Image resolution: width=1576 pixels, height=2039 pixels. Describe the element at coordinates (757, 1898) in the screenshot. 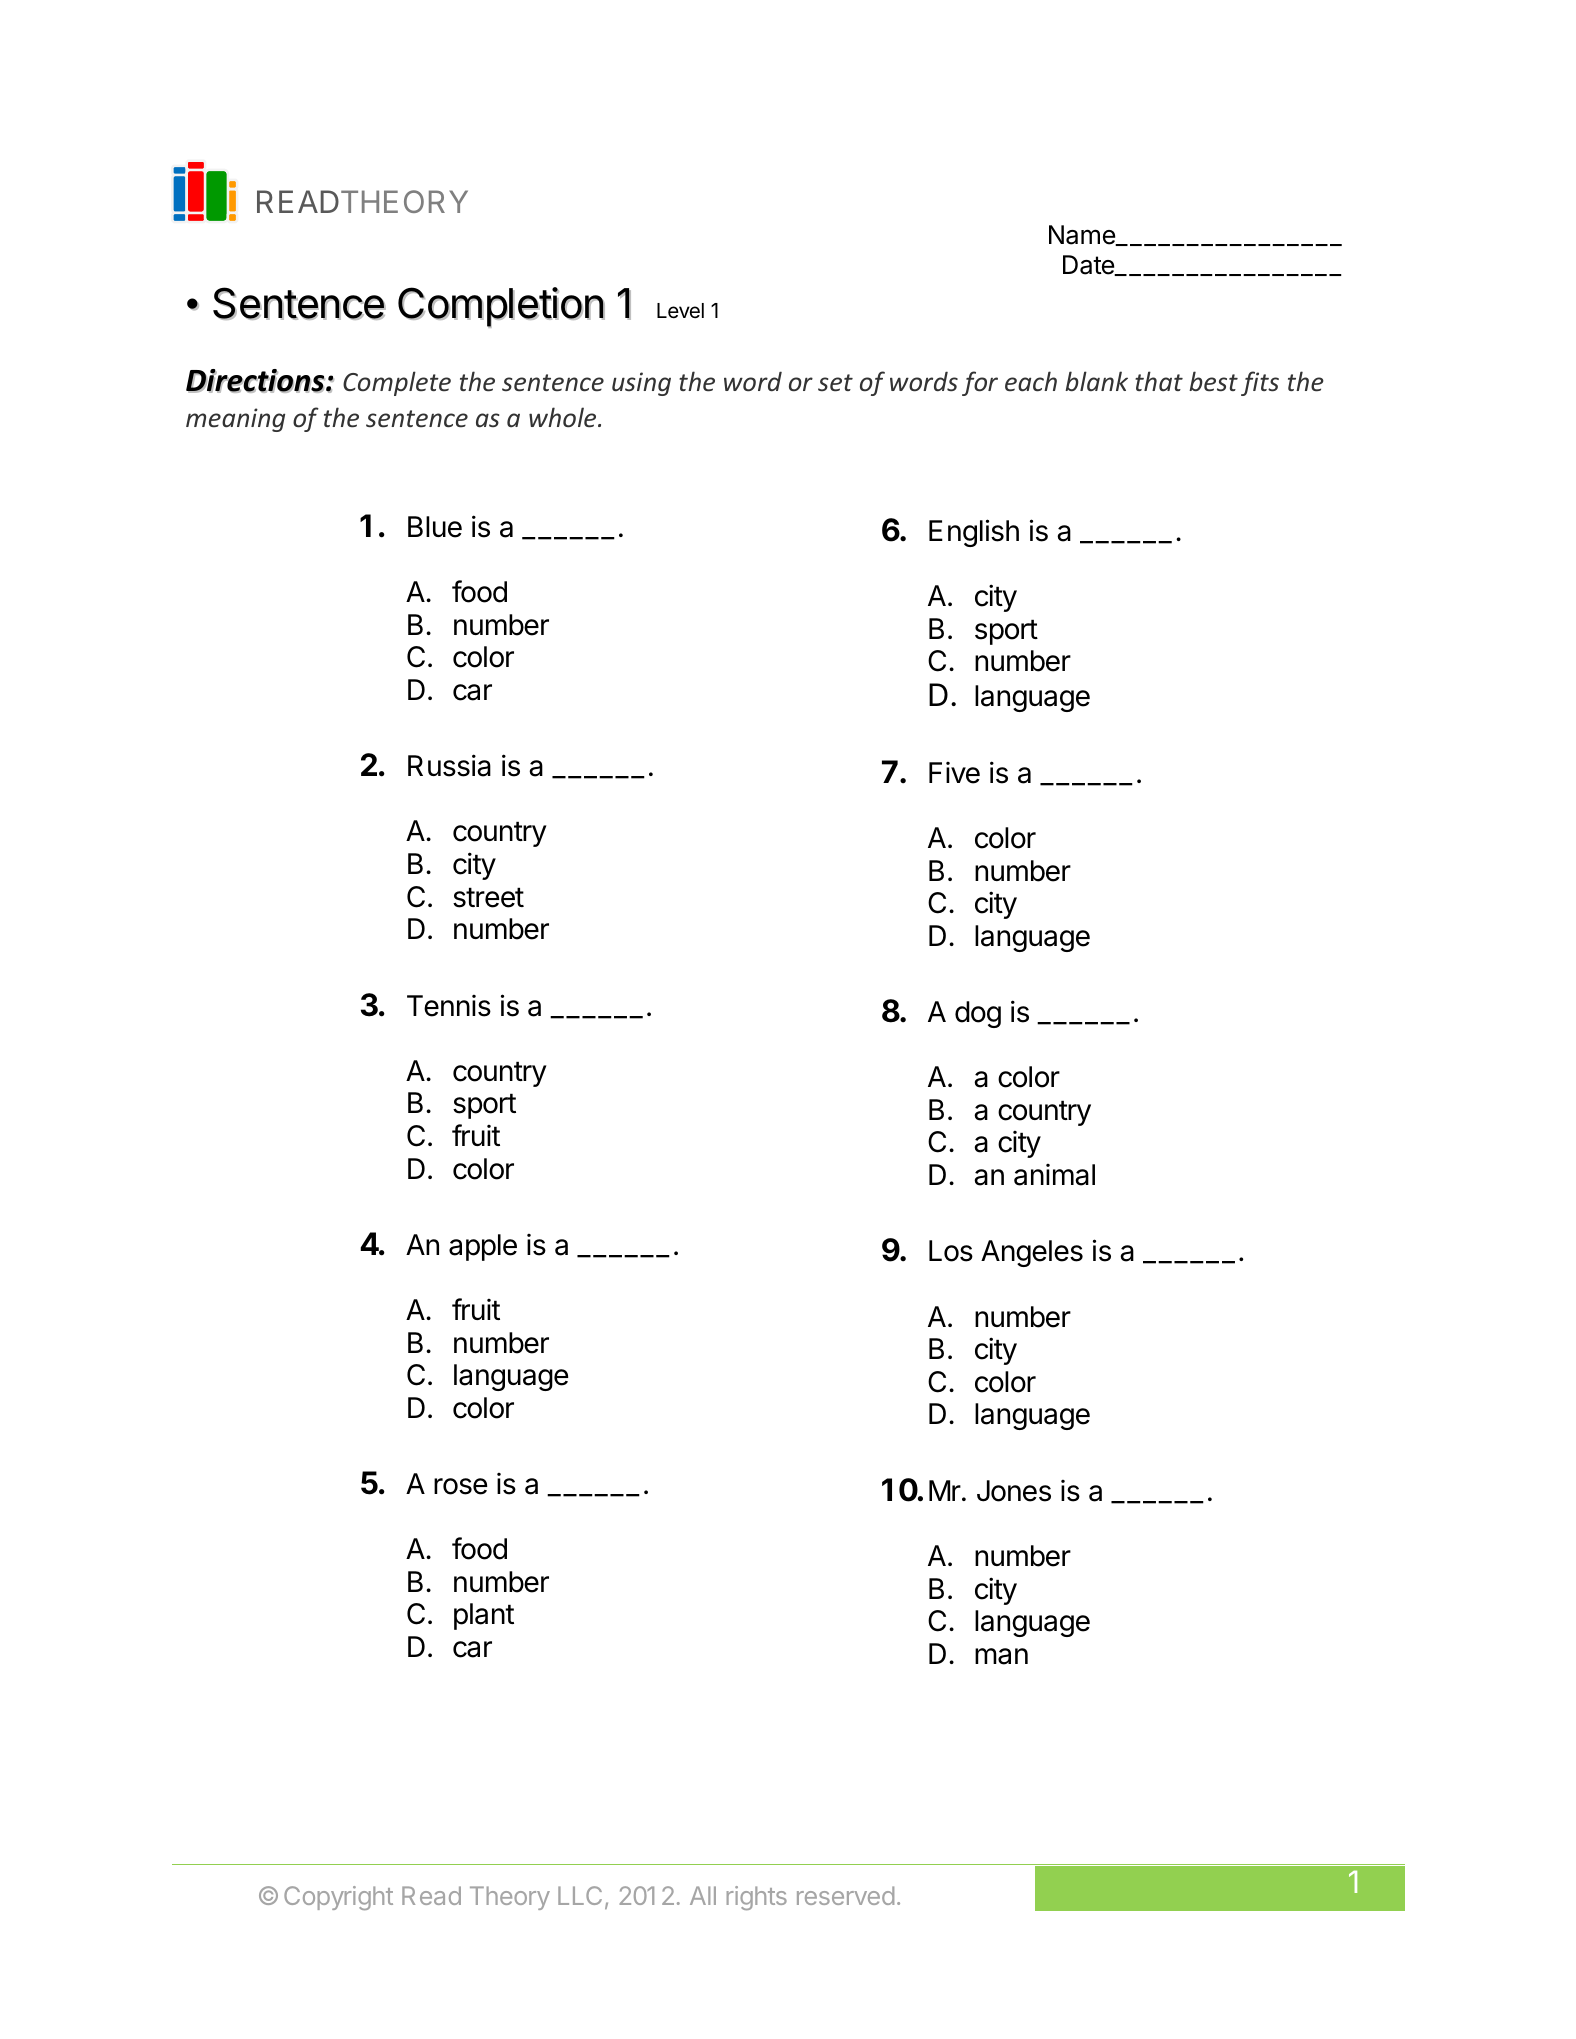

I see `rights` at that location.
